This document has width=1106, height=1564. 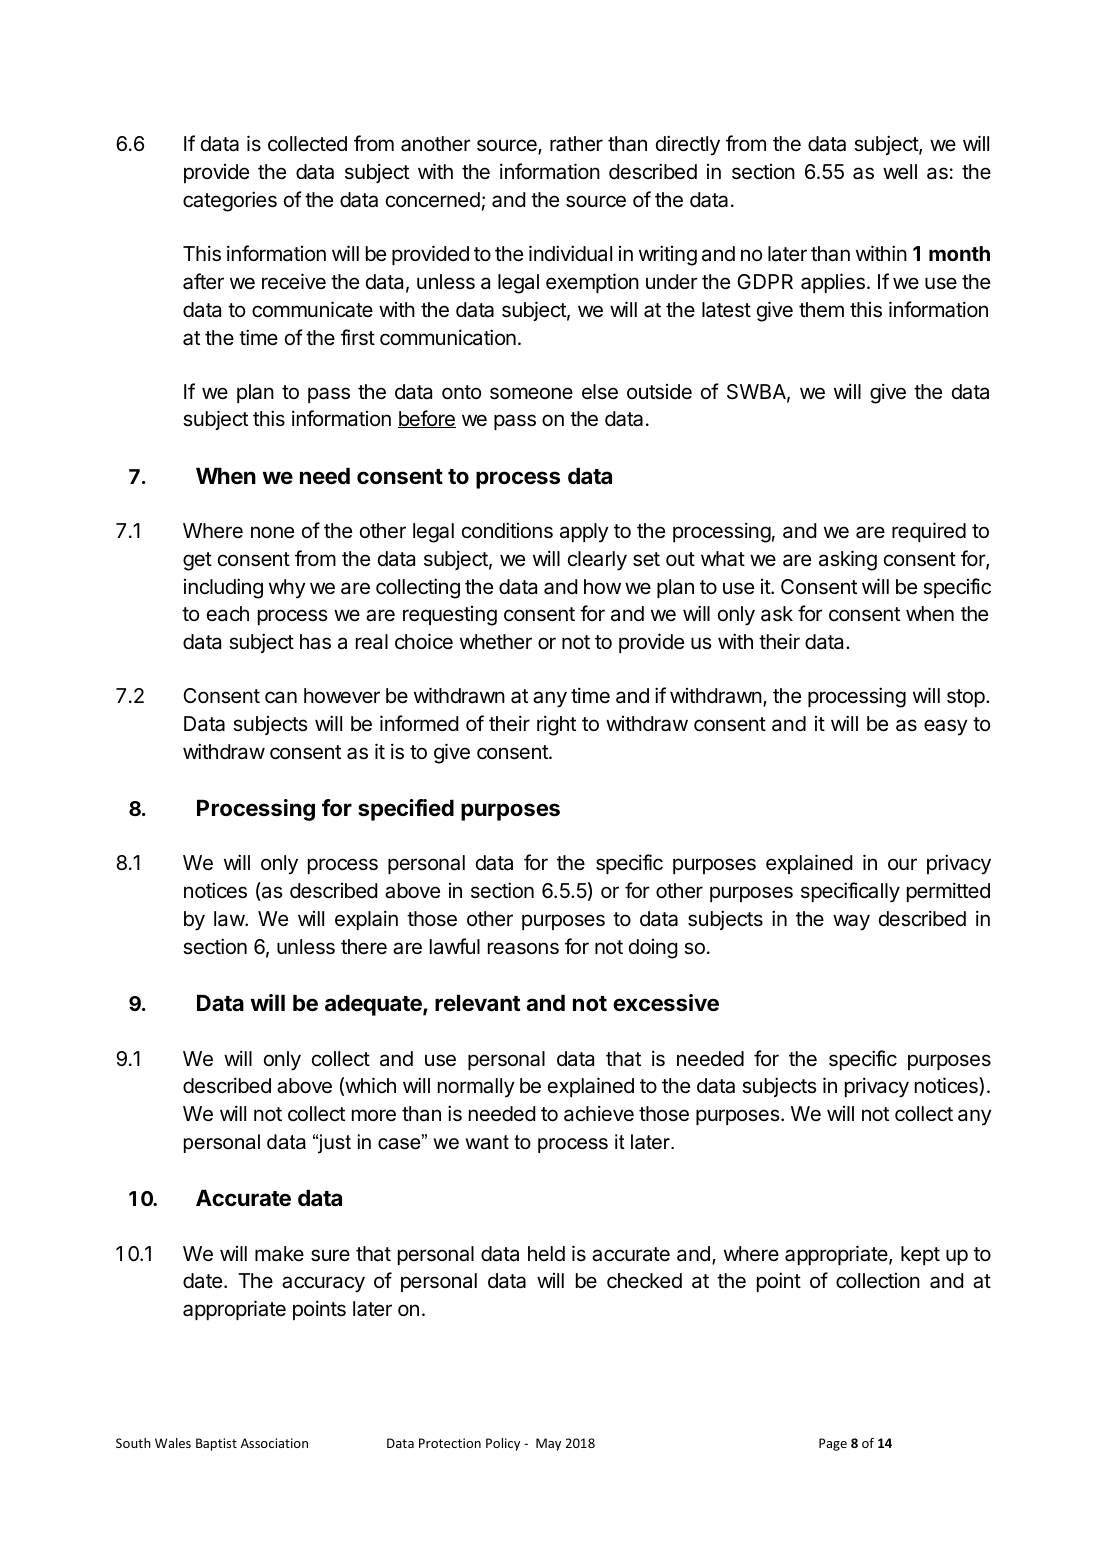 I want to click on Baptist, so click(x=216, y=1444).
